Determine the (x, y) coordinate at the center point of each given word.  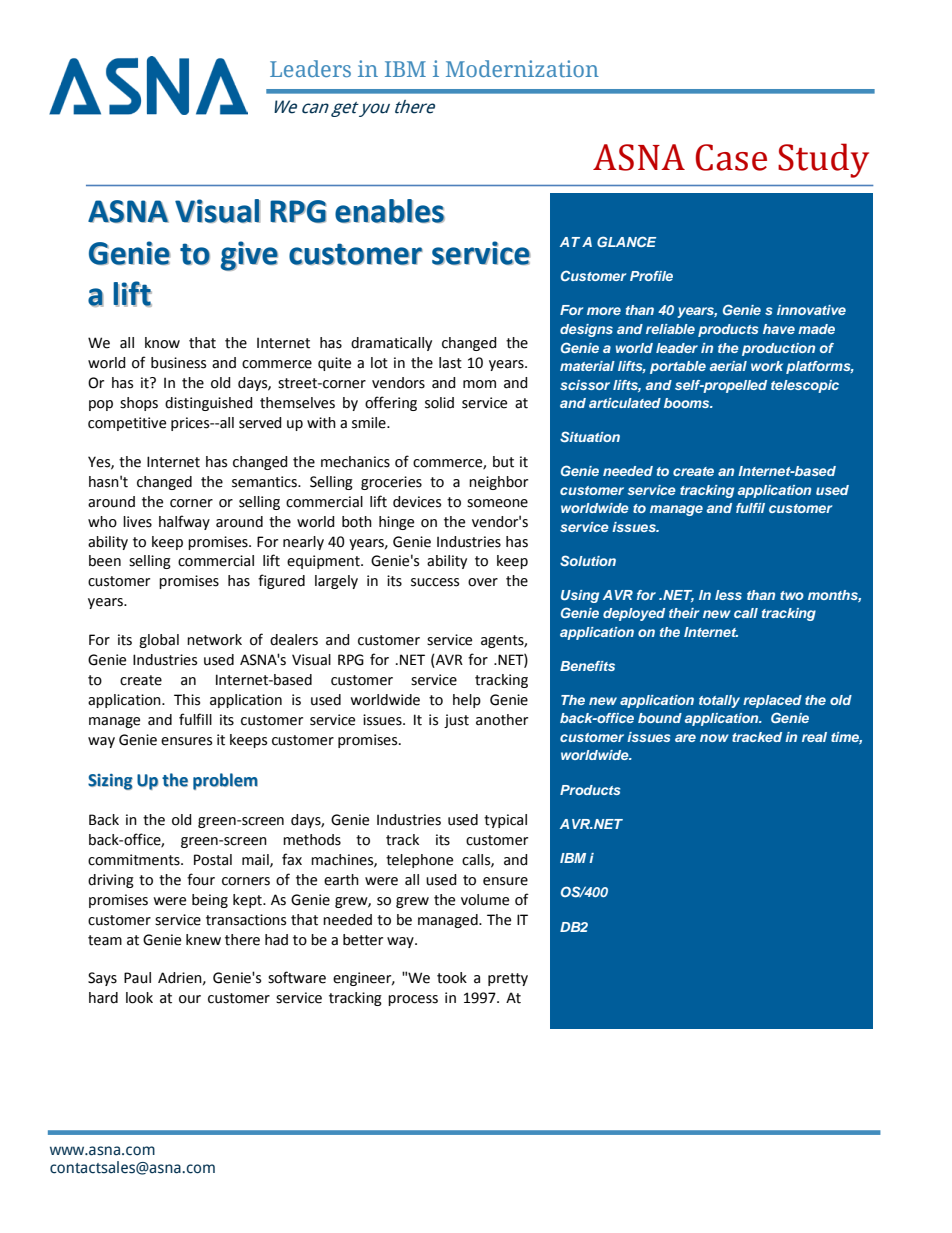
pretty (508, 979)
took (452, 978)
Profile (651, 276)
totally (719, 701)
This (187, 700)
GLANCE (626, 241)
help (467, 701)
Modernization (522, 68)
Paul (137, 978)
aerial (728, 366)
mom (479, 384)
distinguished (209, 404)
